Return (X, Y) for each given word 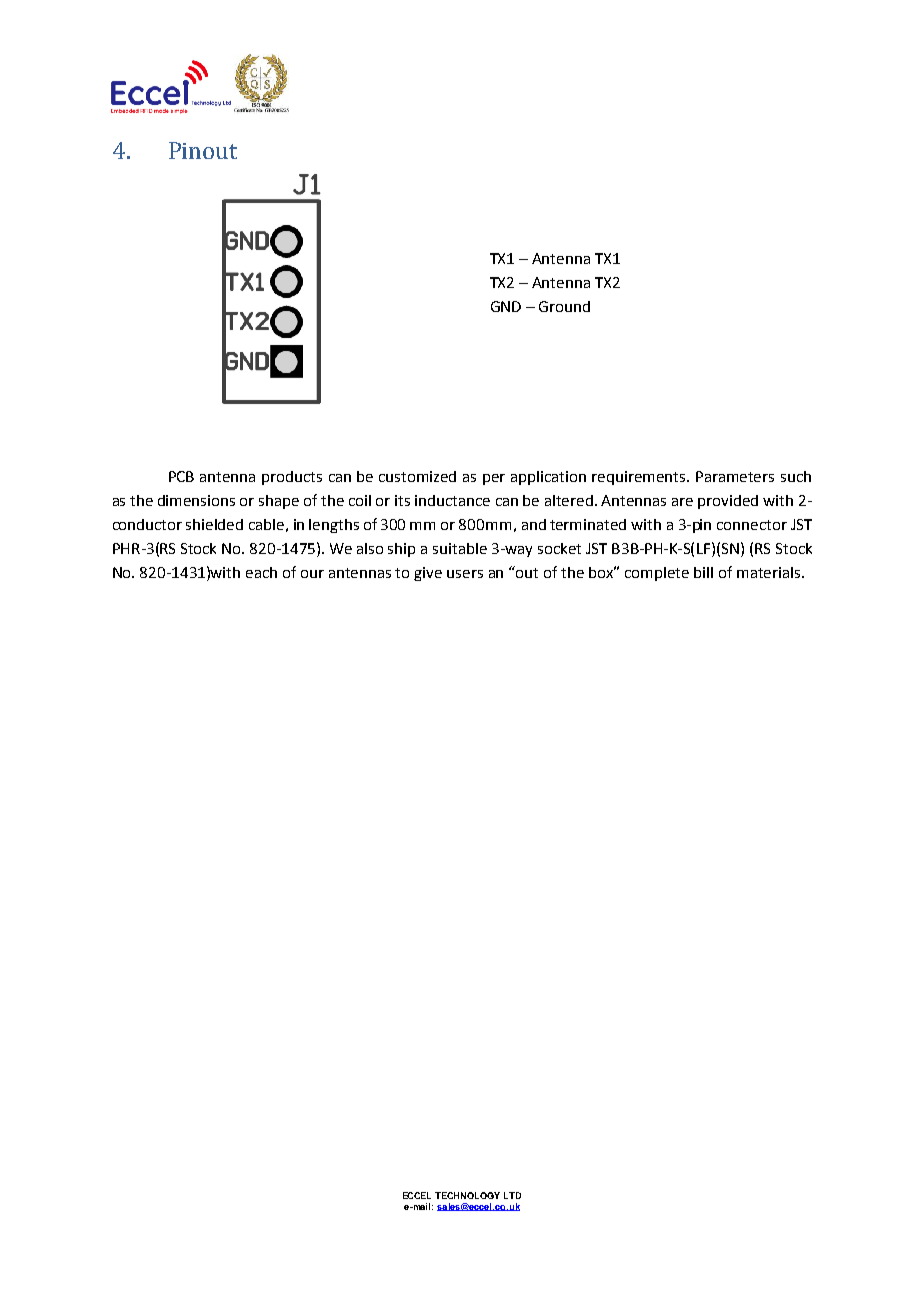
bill (703, 572)
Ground (564, 306)
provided (728, 502)
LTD (512, 1195)
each (261, 572)
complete (657, 574)
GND (506, 306)
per (494, 479)
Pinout (203, 150)
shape (279, 502)
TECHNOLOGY (467, 1195)
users (465, 574)
